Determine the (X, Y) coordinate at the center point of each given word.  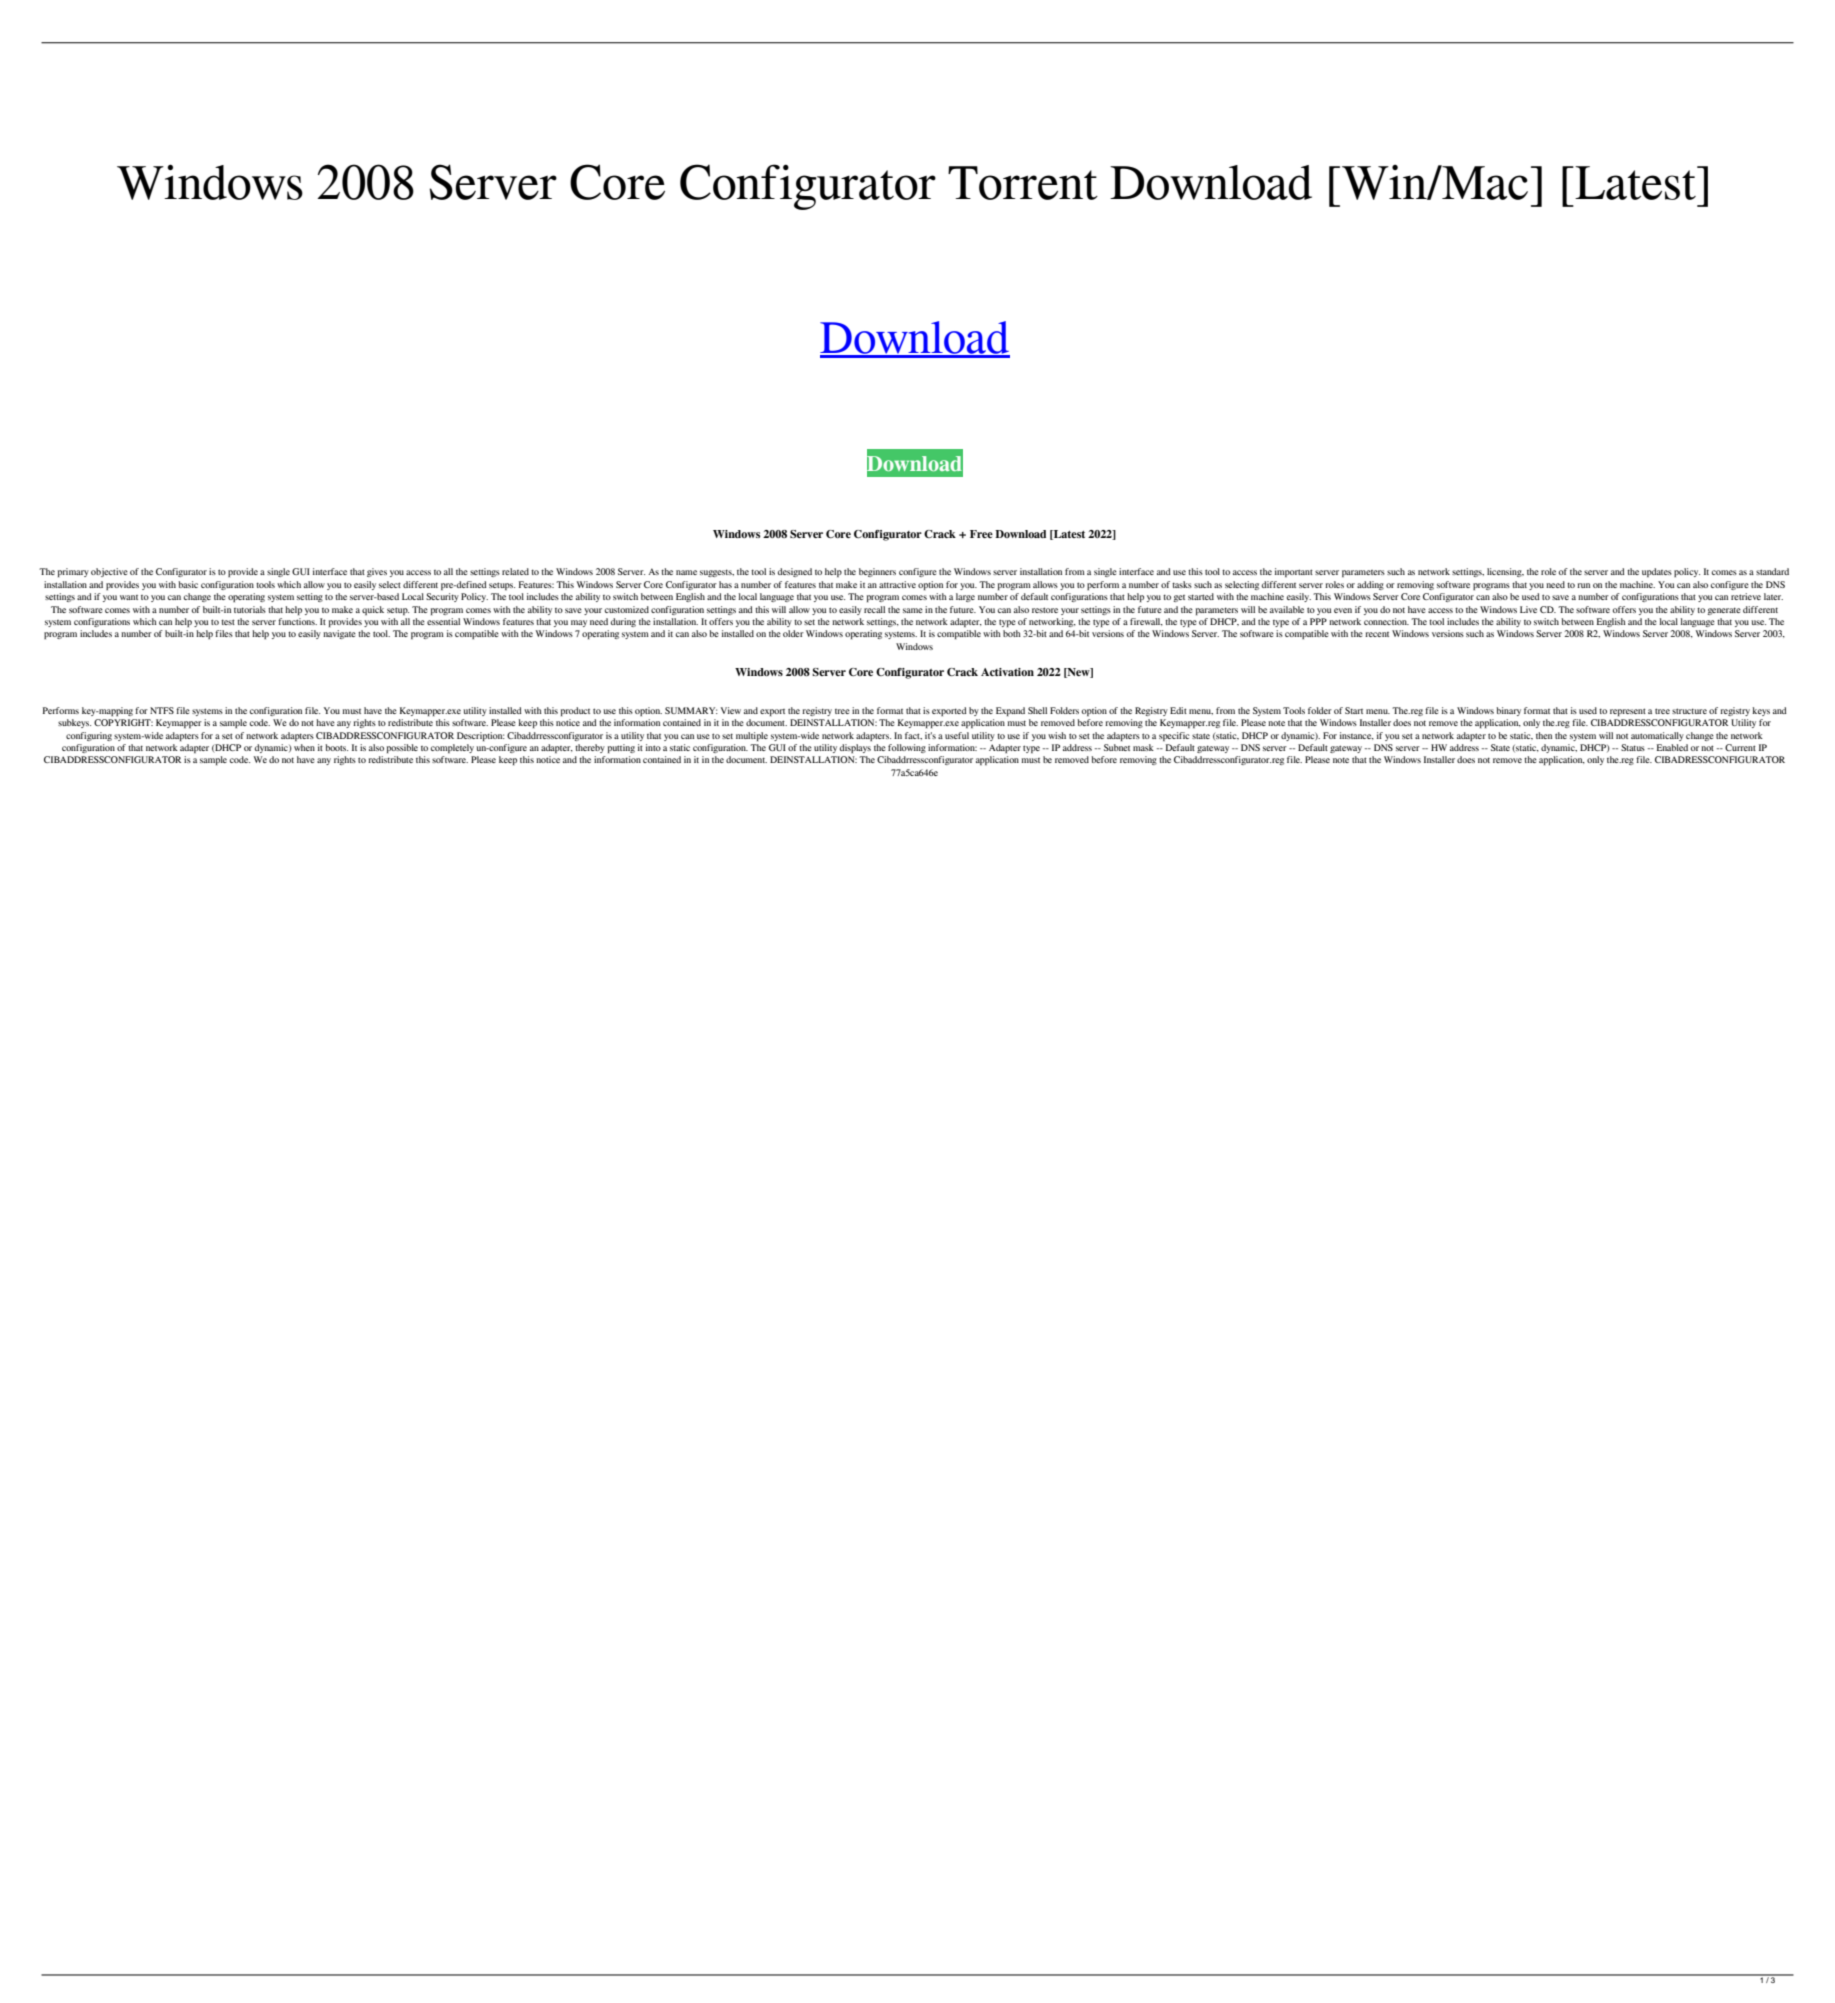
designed (795, 572)
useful (957, 735)
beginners (877, 572)
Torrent (1023, 183)
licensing (1505, 572)
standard (1772, 571)
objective (109, 572)
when (304, 747)
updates (1657, 572)
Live (1528, 609)
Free (981, 534)
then (1544, 735)
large (965, 597)
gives (377, 572)
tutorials (250, 609)
